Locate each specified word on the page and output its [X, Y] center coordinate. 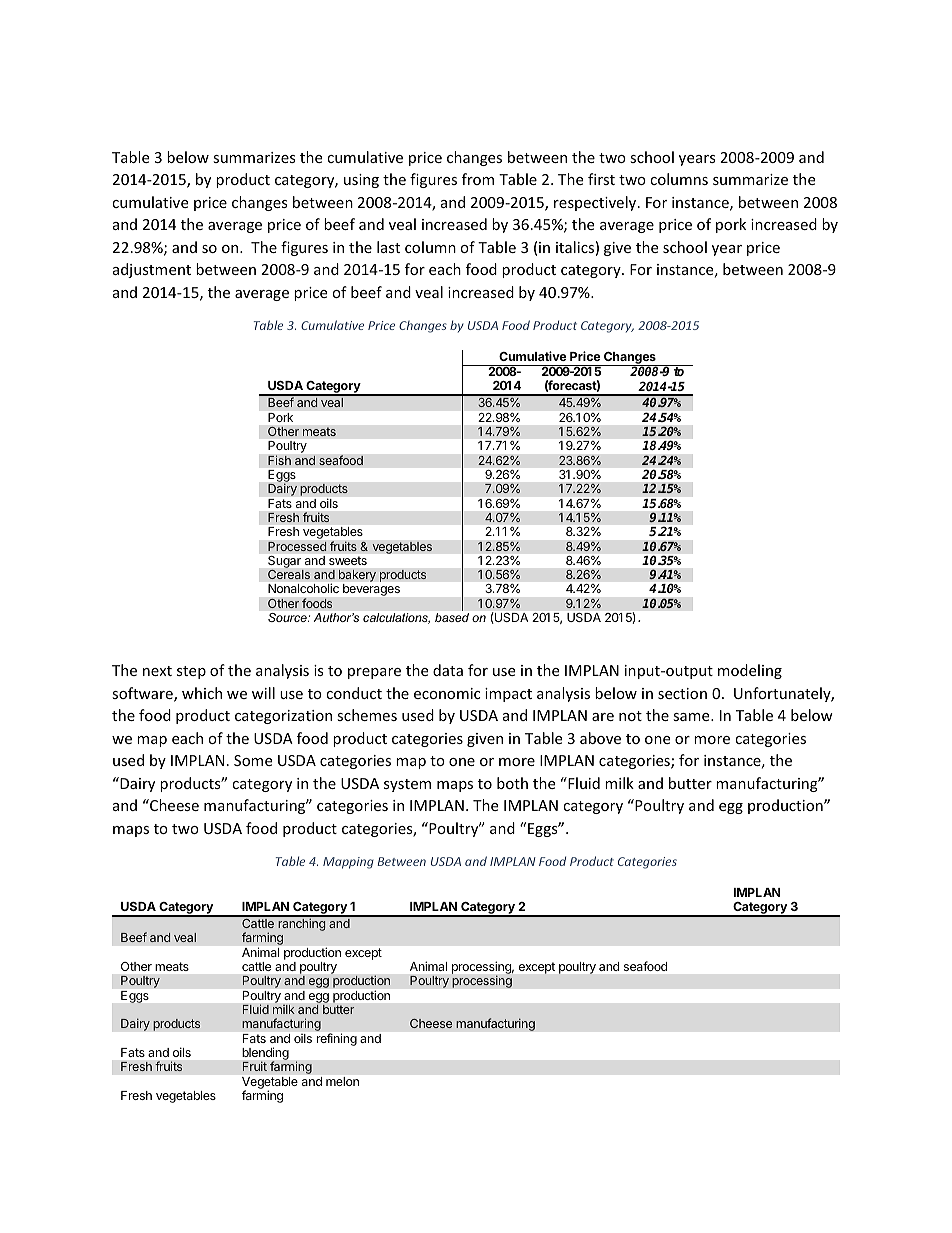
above [600, 738]
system [407, 785]
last [388, 247]
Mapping [348, 863]
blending [265, 1055]
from [478, 179]
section [682, 693]
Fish [279, 460]
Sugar [284, 562]
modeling [750, 671]
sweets [348, 561]
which [202, 693]
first [601, 179]
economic [447, 693]
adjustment [152, 270]
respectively [596, 203]
